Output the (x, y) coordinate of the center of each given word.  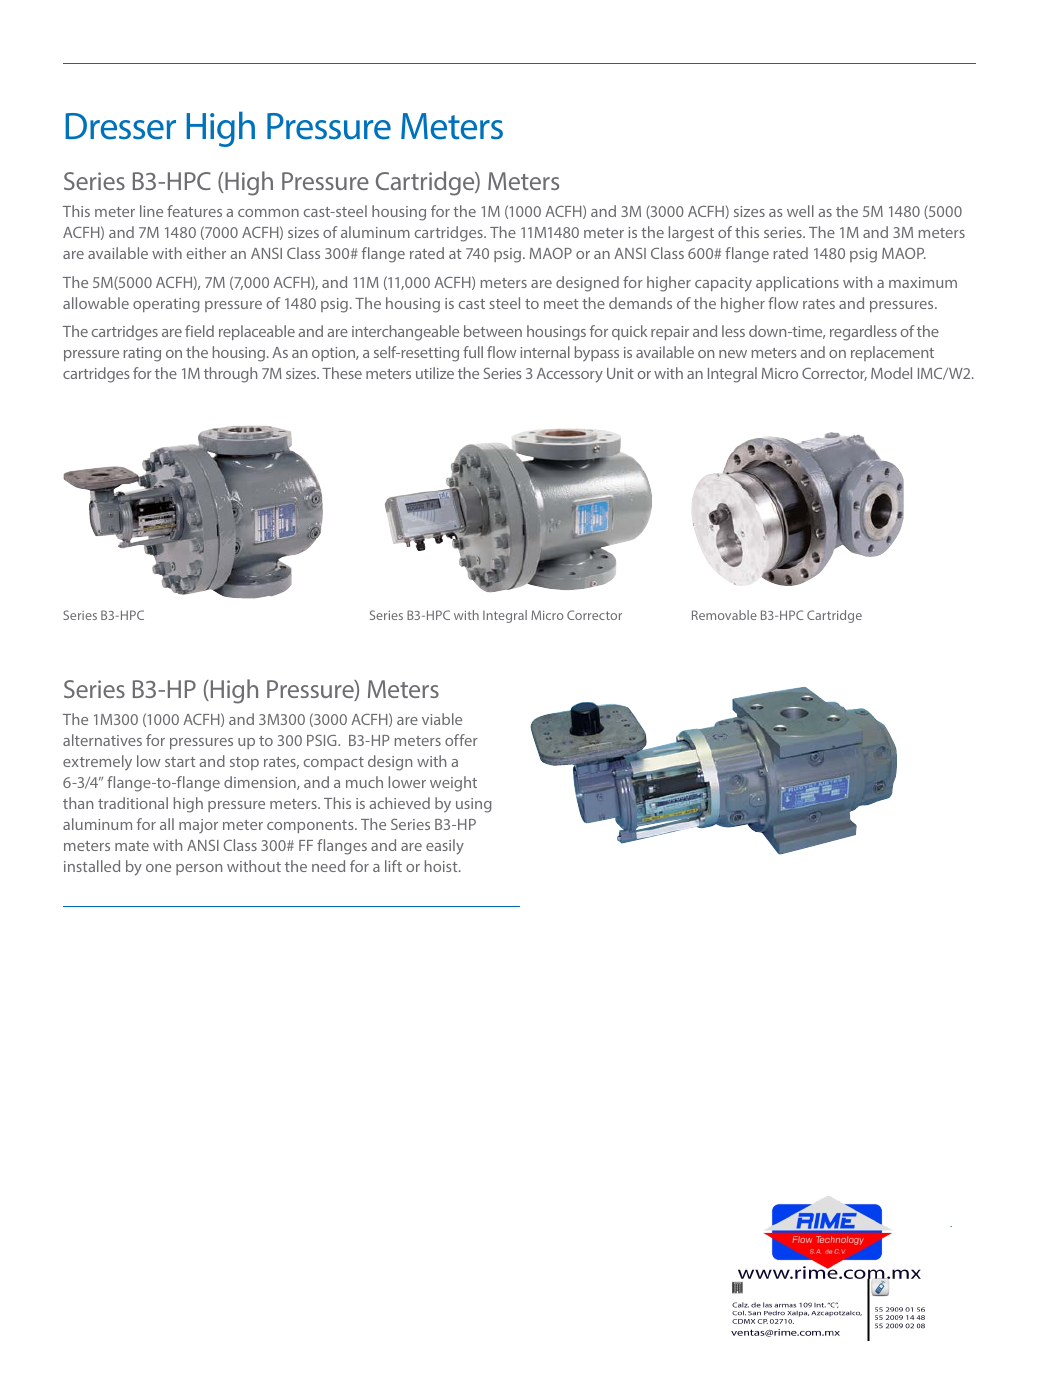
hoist (442, 866)
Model (891, 373)
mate (132, 846)
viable (442, 719)
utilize (435, 373)
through (230, 375)
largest (691, 234)
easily (445, 847)
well (800, 211)
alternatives (102, 740)
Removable (724, 615)
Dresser (120, 126)
